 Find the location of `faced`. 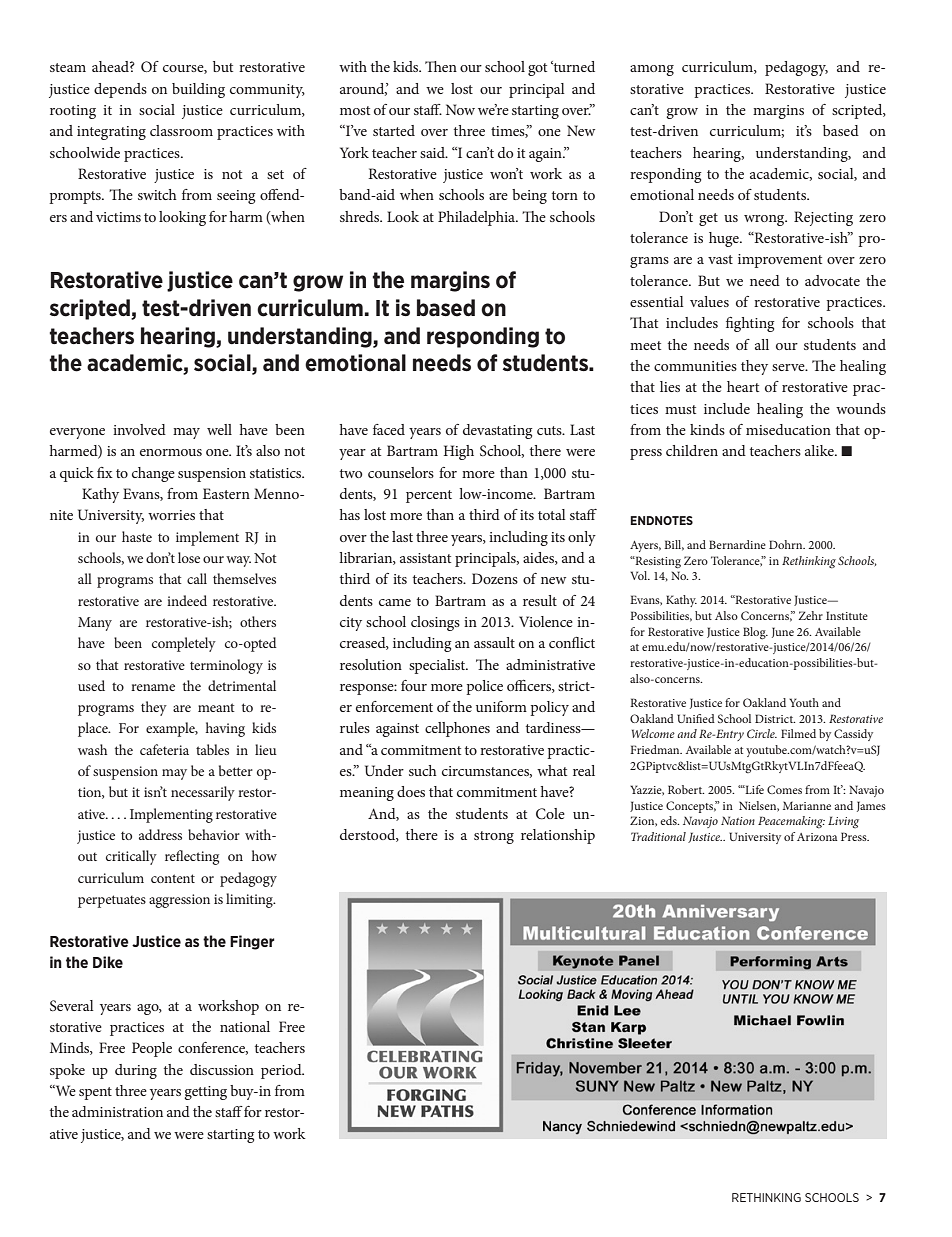

faced is located at coordinates (389, 429).
